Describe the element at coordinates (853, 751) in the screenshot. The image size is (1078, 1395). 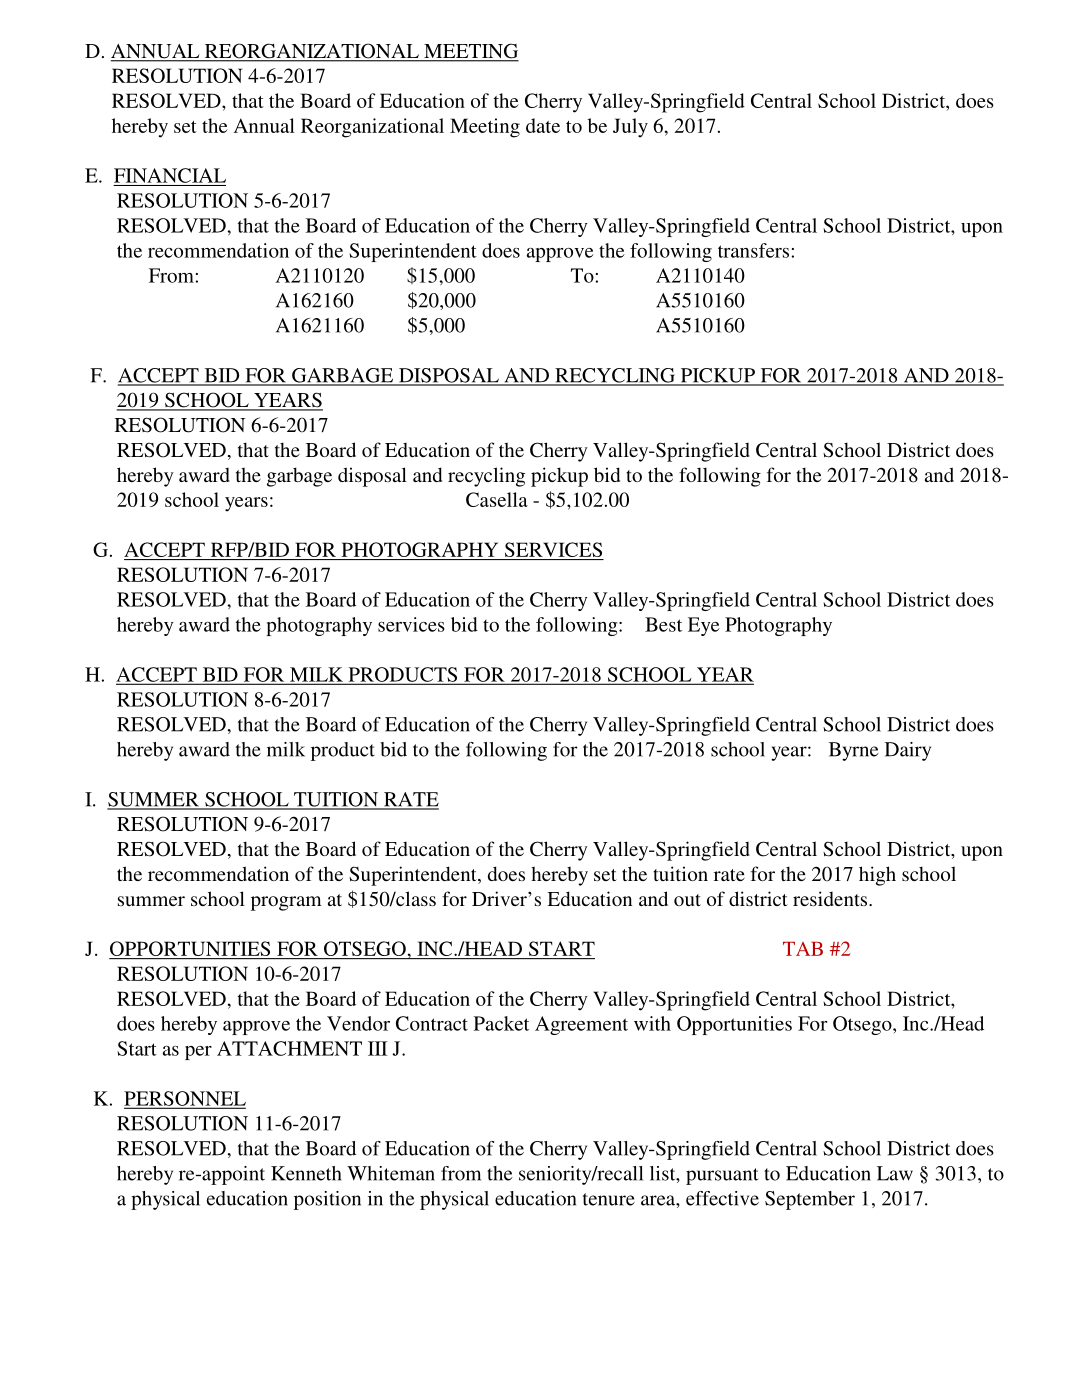
I see `Byrne` at that location.
